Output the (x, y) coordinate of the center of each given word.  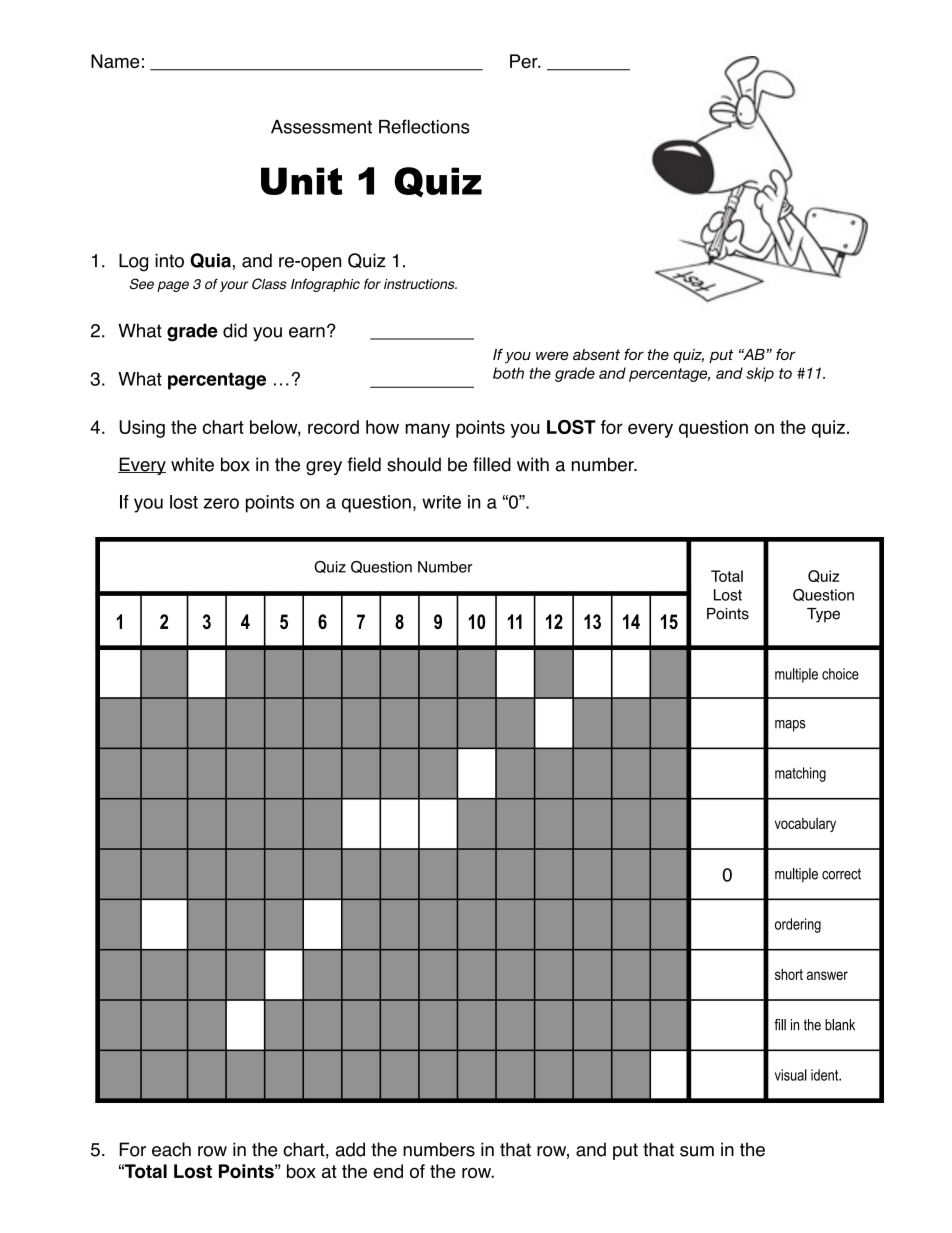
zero (221, 503)
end (388, 1171)
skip (760, 374)
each (171, 1149)
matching (800, 774)
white (192, 464)
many (428, 430)
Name (115, 61)
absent (596, 354)
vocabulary (805, 824)
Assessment (321, 127)
